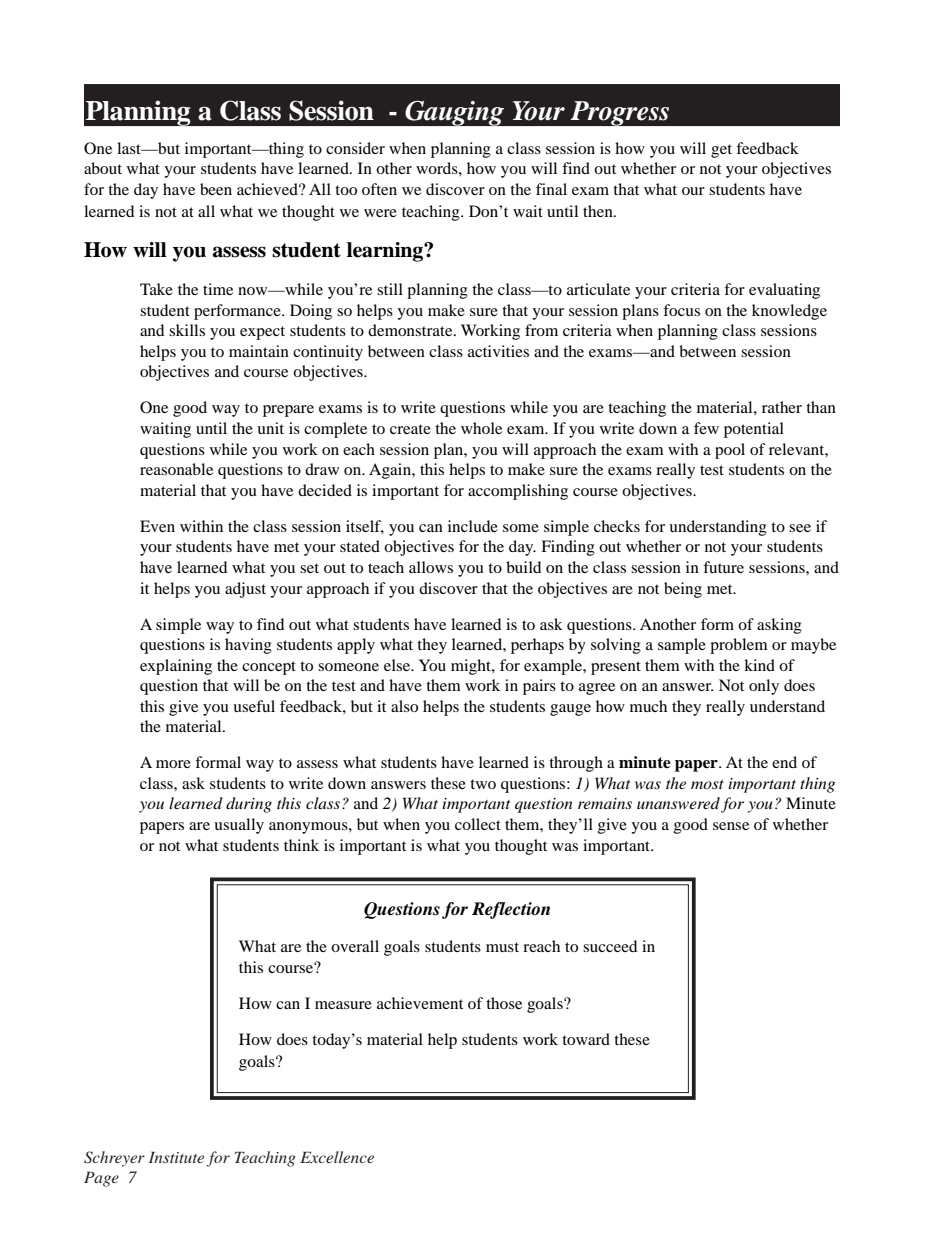 The image size is (952, 1233). What do you see at coordinates (216, 189) in the screenshot?
I see `been` at bounding box center [216, 189].
